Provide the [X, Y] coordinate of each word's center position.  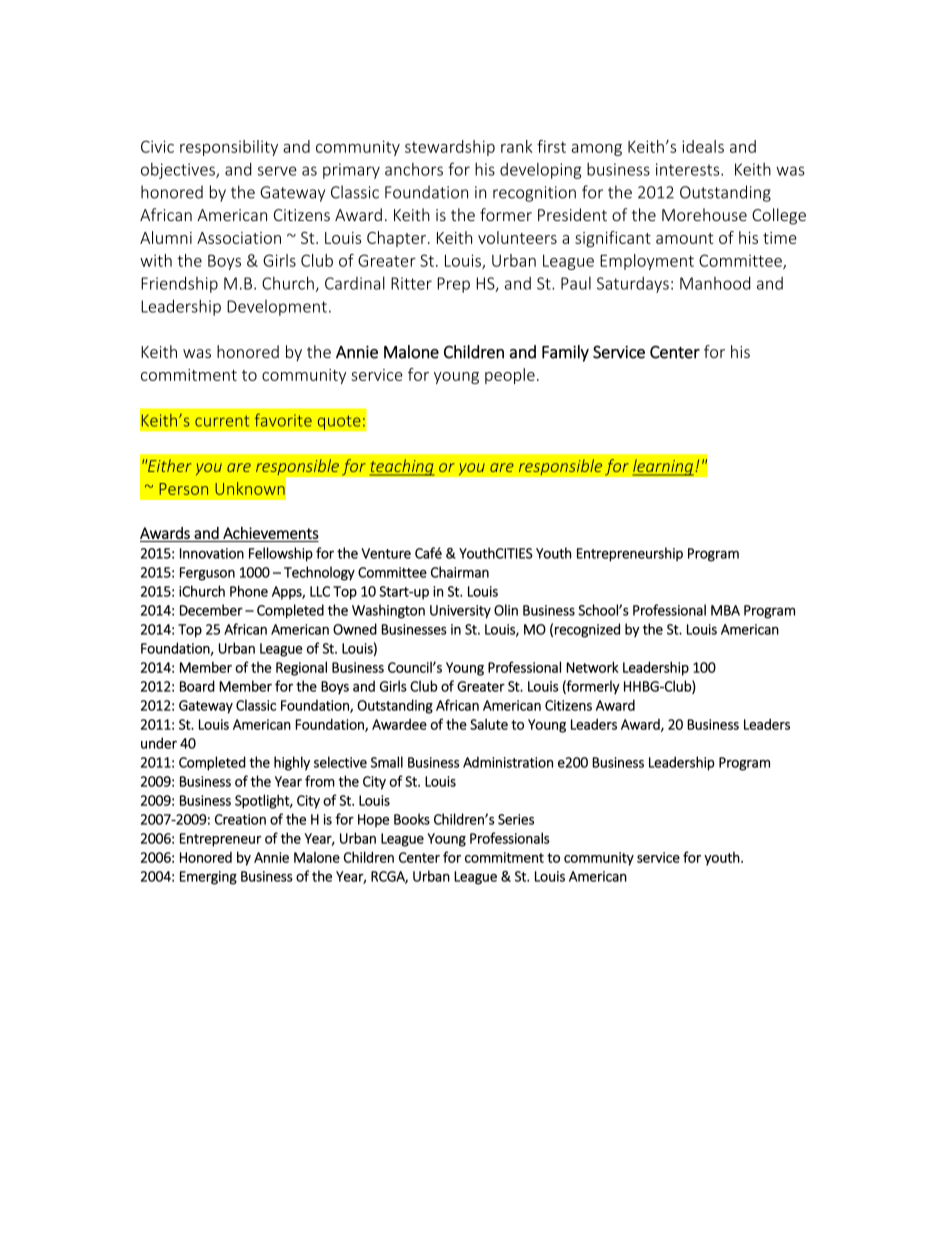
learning [663, 467]
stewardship [450, 148]
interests [689, 169]
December [211, 610]
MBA [725, 610]
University [460, 612]
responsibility [229, 148]
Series [516, 819]
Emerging [208, 878]
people [510, 376]
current [222, 421]
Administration [508, 762]
